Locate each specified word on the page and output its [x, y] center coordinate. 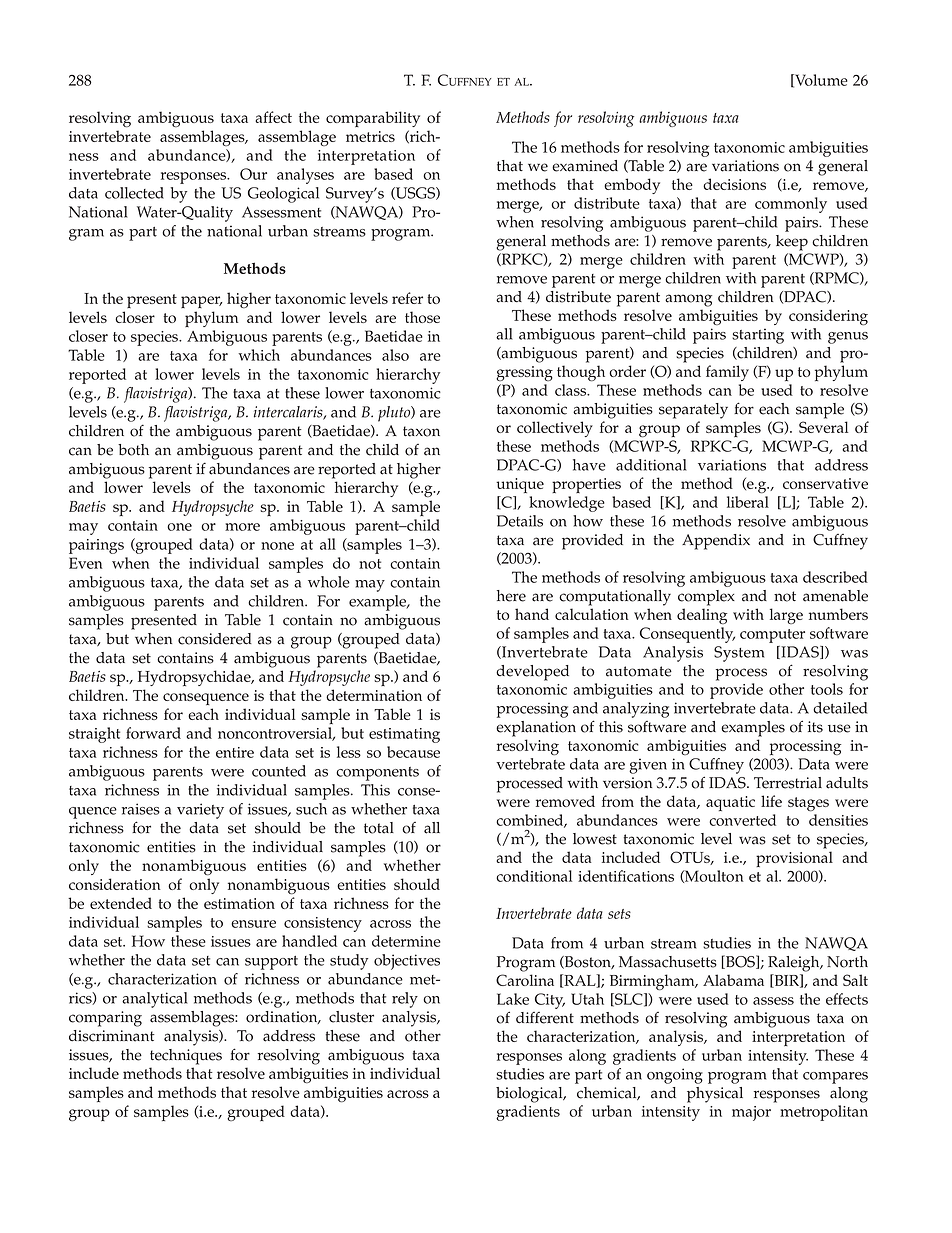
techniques [186, 1057]
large [786, 616]
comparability [373, 119]
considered [215, 639]
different [545, 1018]
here [511, 596]
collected [134, 193]
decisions [734, 184]
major [751, 1113]
